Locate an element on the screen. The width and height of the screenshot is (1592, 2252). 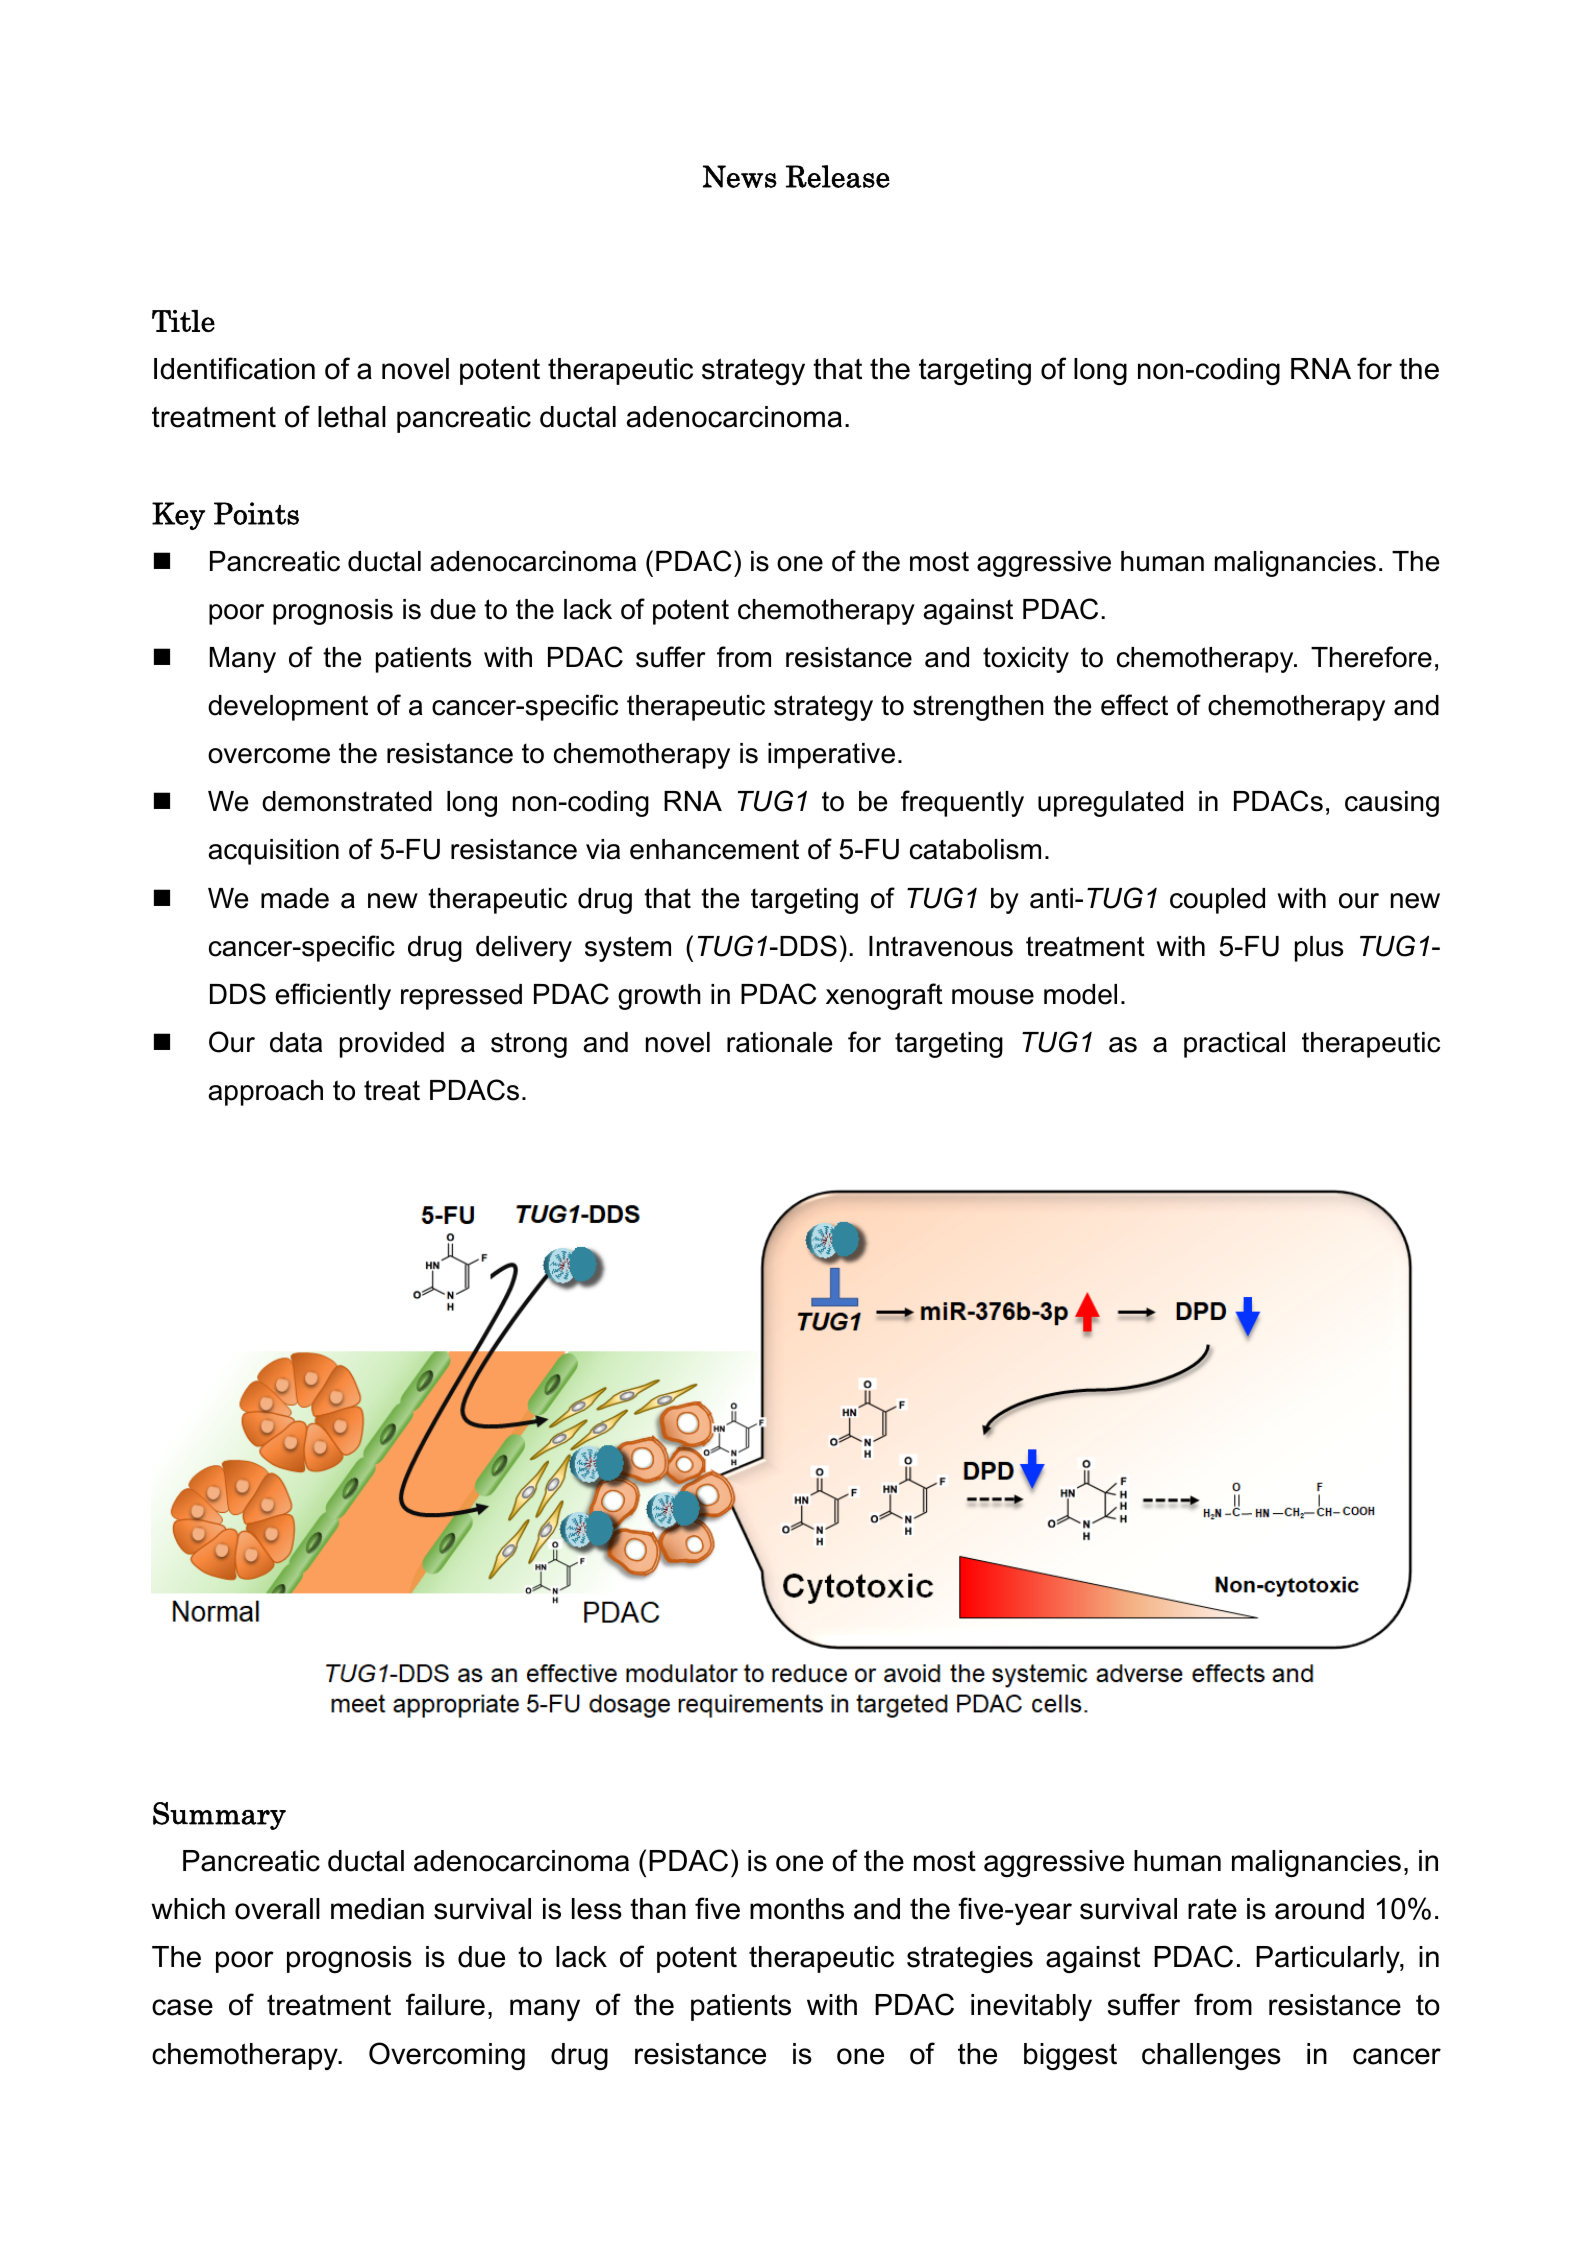
development is located at coordinates (288, 708).
